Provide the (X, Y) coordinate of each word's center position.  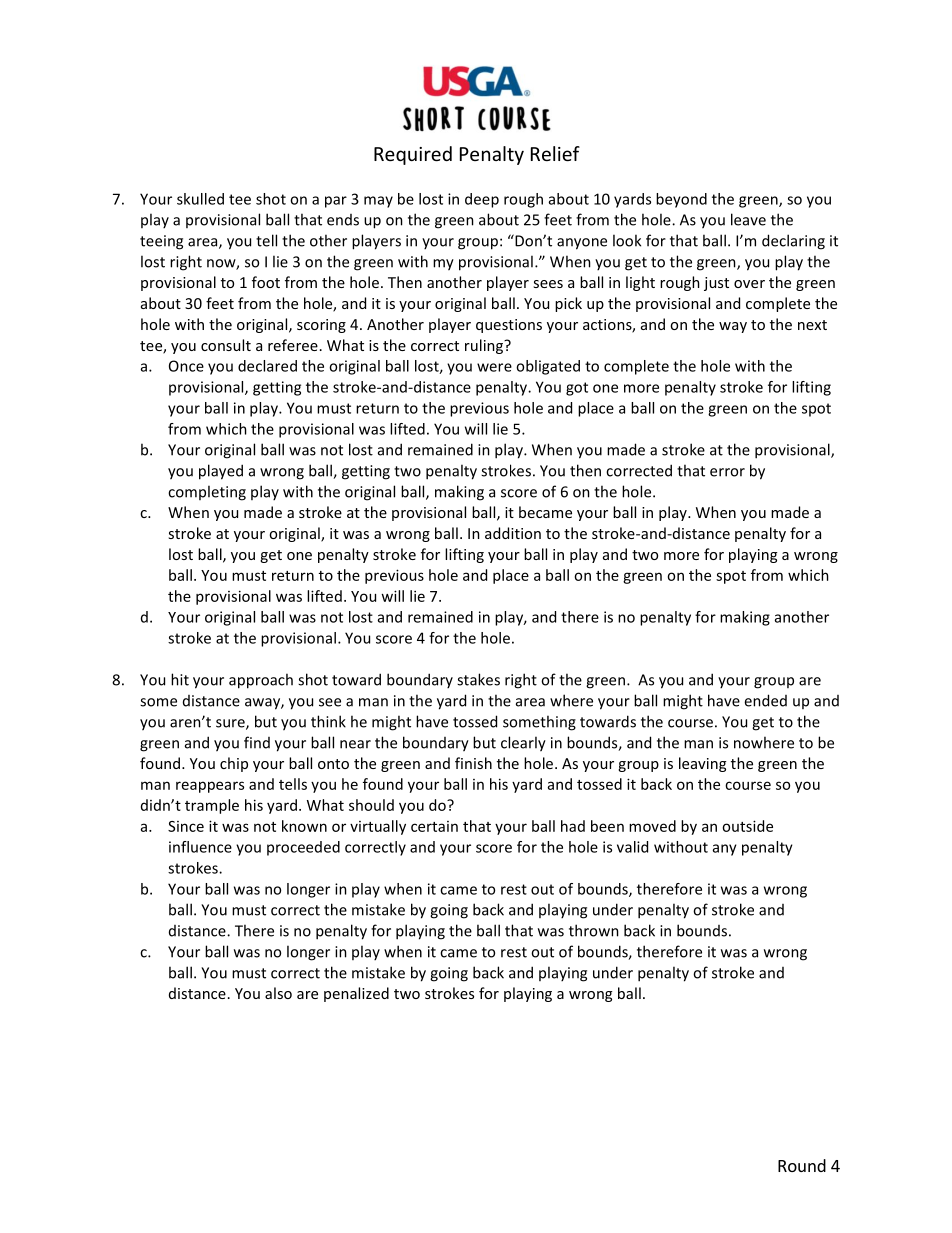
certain (434, 826)
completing (207, 493)
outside (747, 826)
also (278, 993)
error (727, 472)
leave (748, 219)
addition (513, 533)
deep (482, 200)
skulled (200, 199)
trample (212, 806)
